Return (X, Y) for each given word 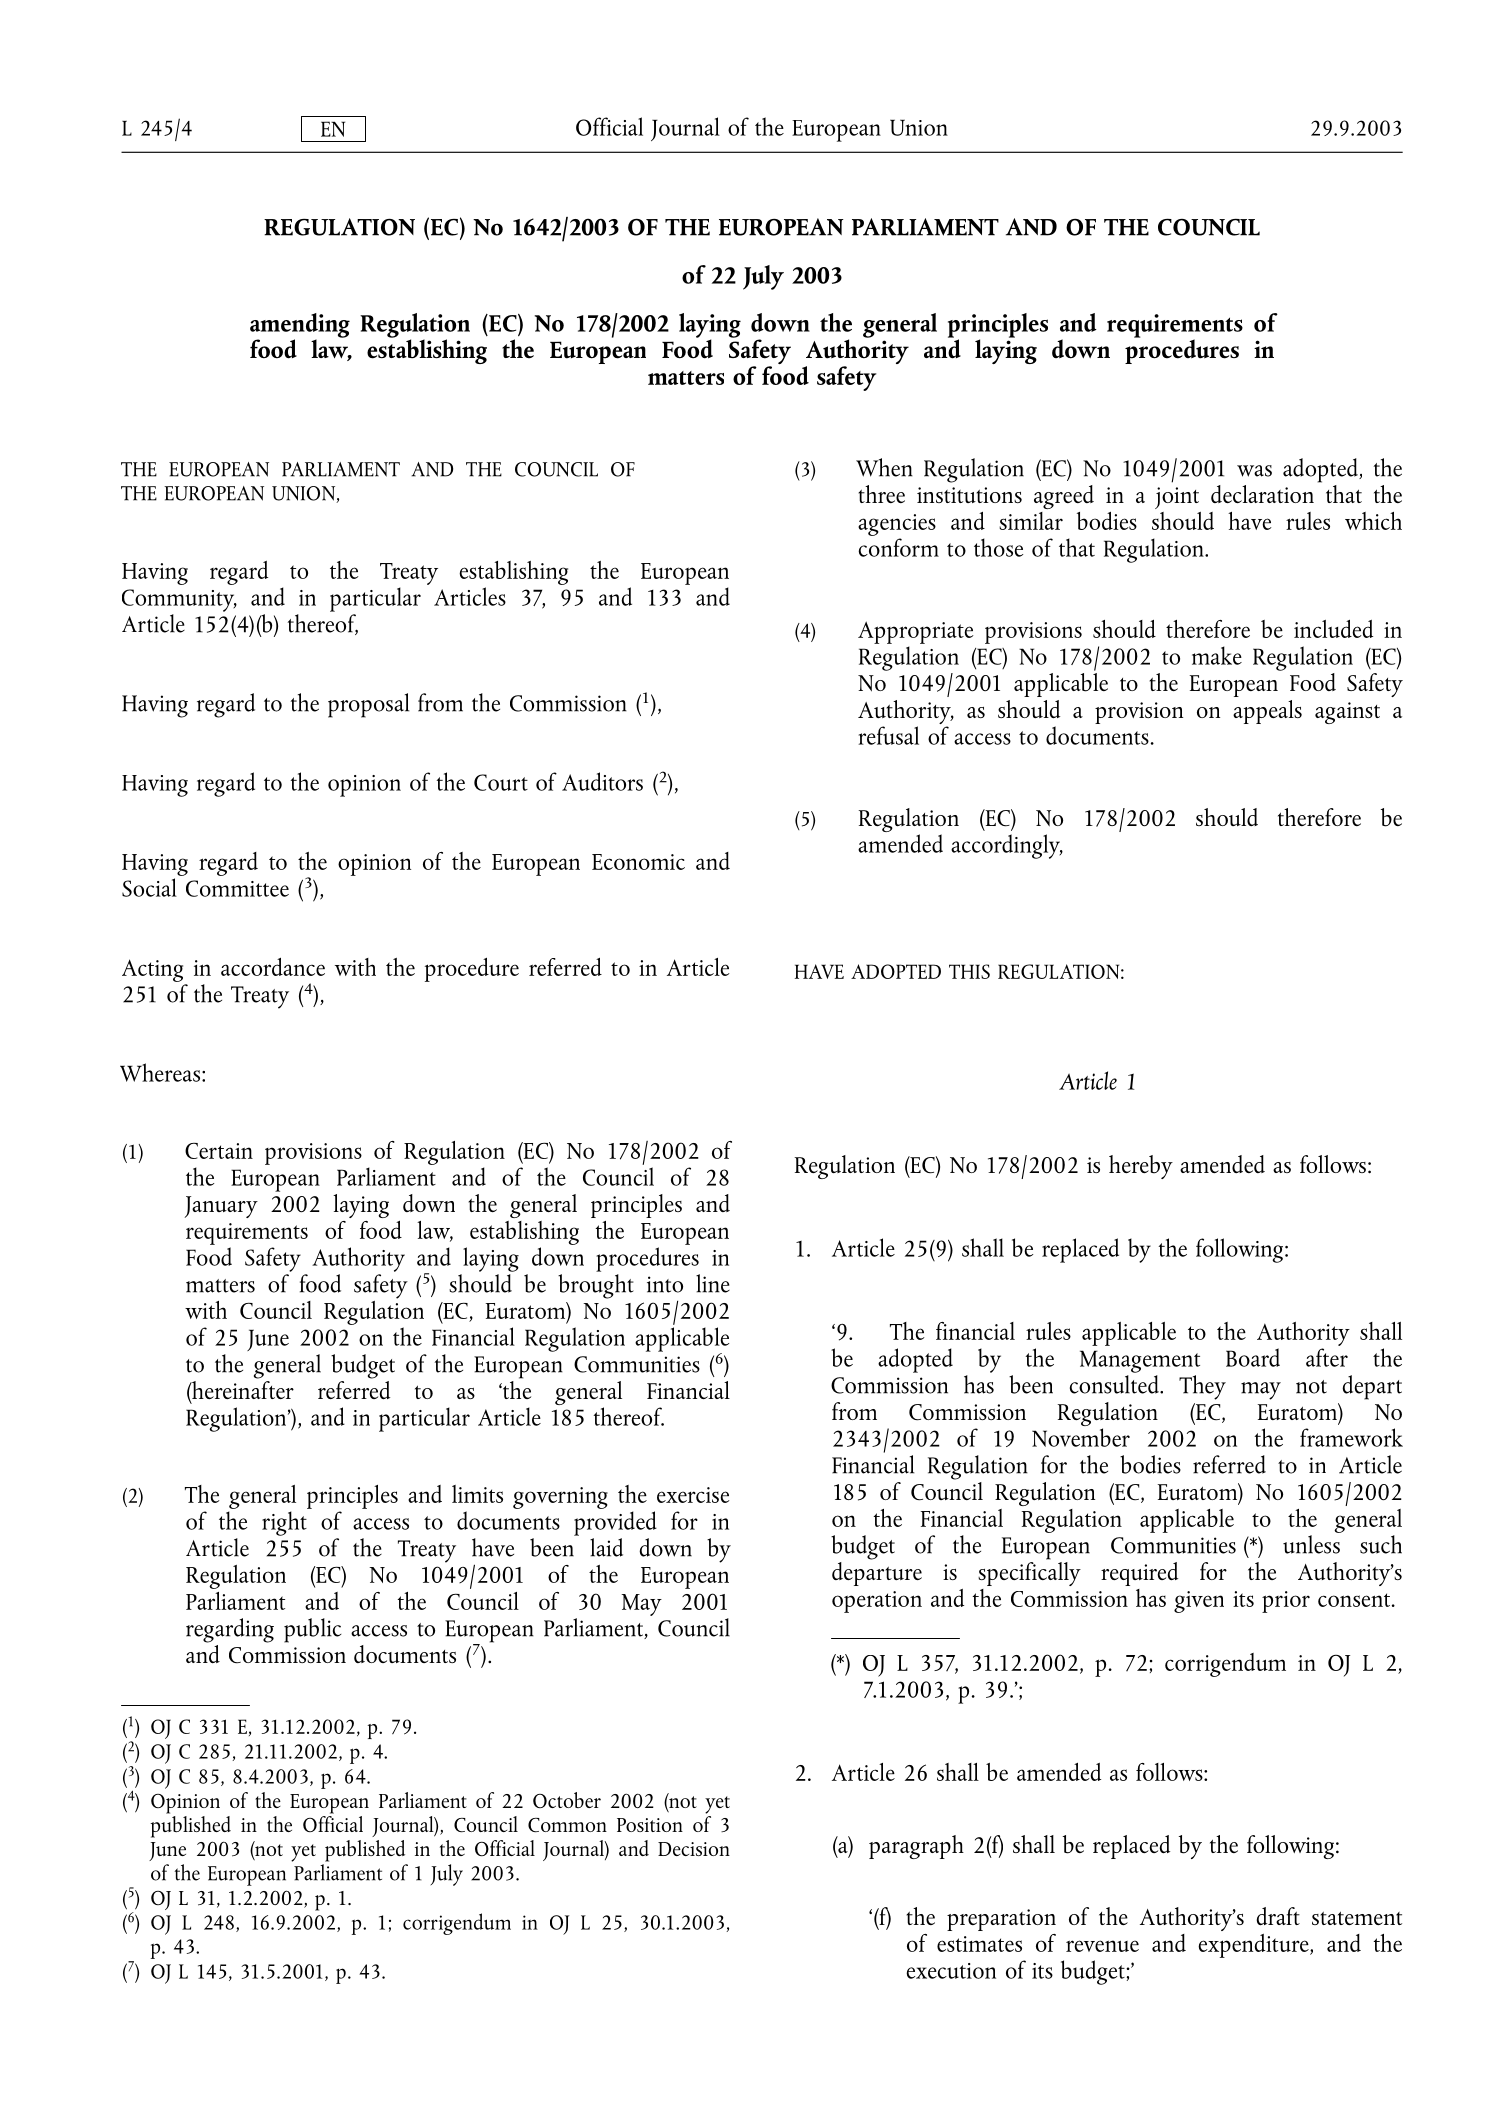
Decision (694, 1849)
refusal (888, 735)
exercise (693, 1495)
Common (567, 1825)
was (1254, 471)
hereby (1141, 1167)
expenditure (1254, 1946)
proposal (368, 705)
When (884, 467)
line (713, 1283)
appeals (1267, 712)
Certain (219, 1151)
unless (1311, 1544)
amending (300, 326)
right (284, 1523)
